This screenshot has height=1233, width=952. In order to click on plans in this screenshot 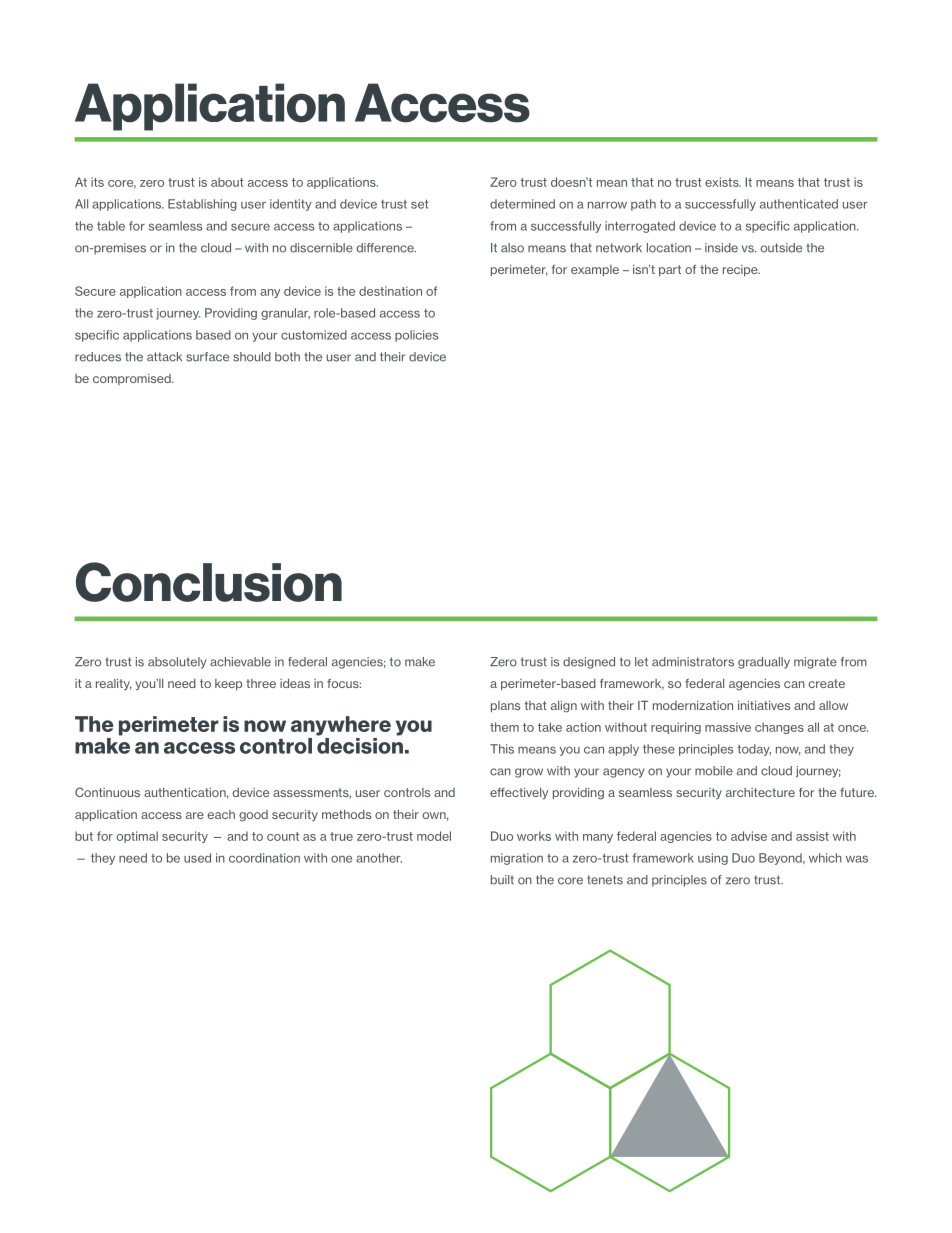, I will do `click(505, 706)`.
